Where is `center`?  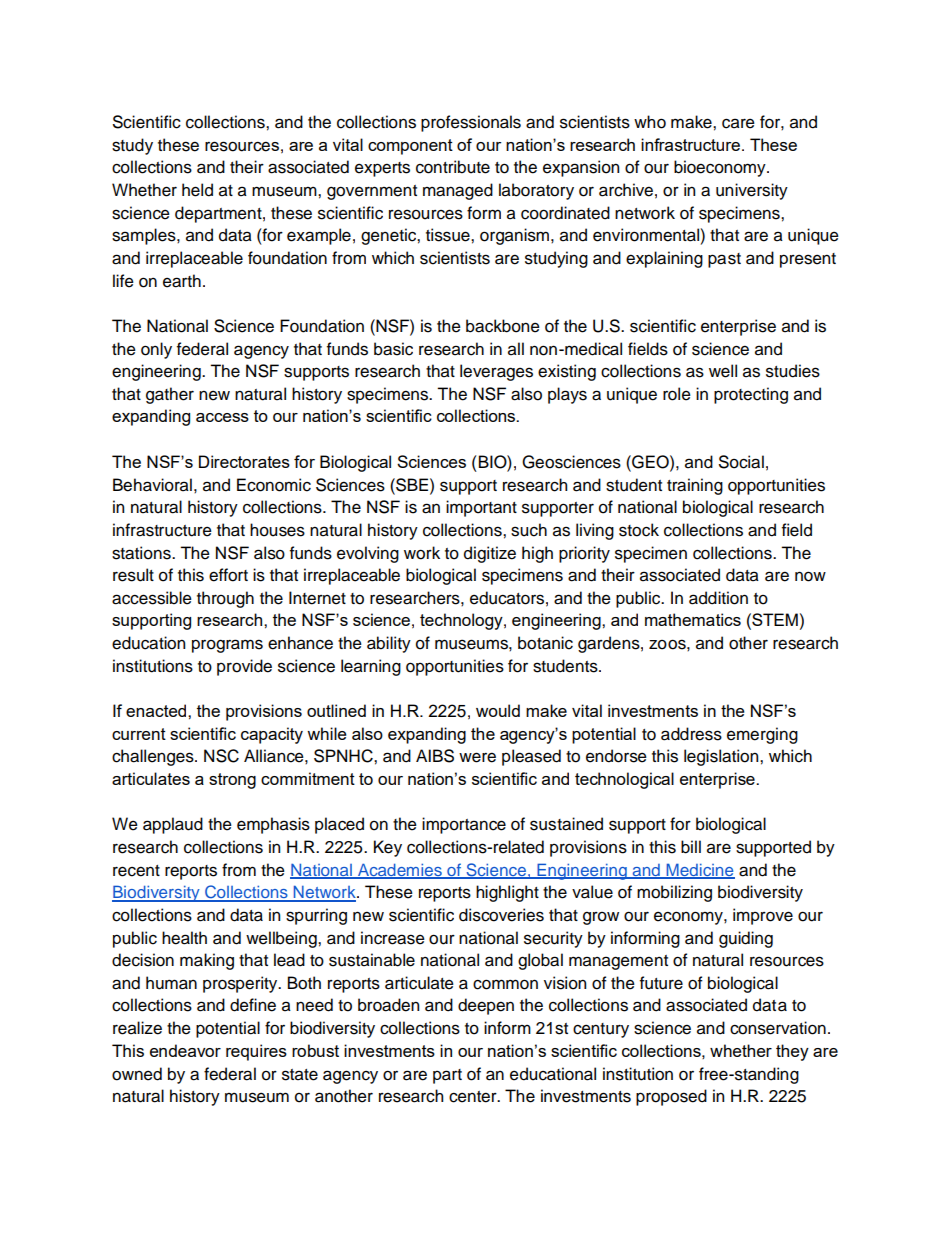
center is located at coordinates (474, 1097).
